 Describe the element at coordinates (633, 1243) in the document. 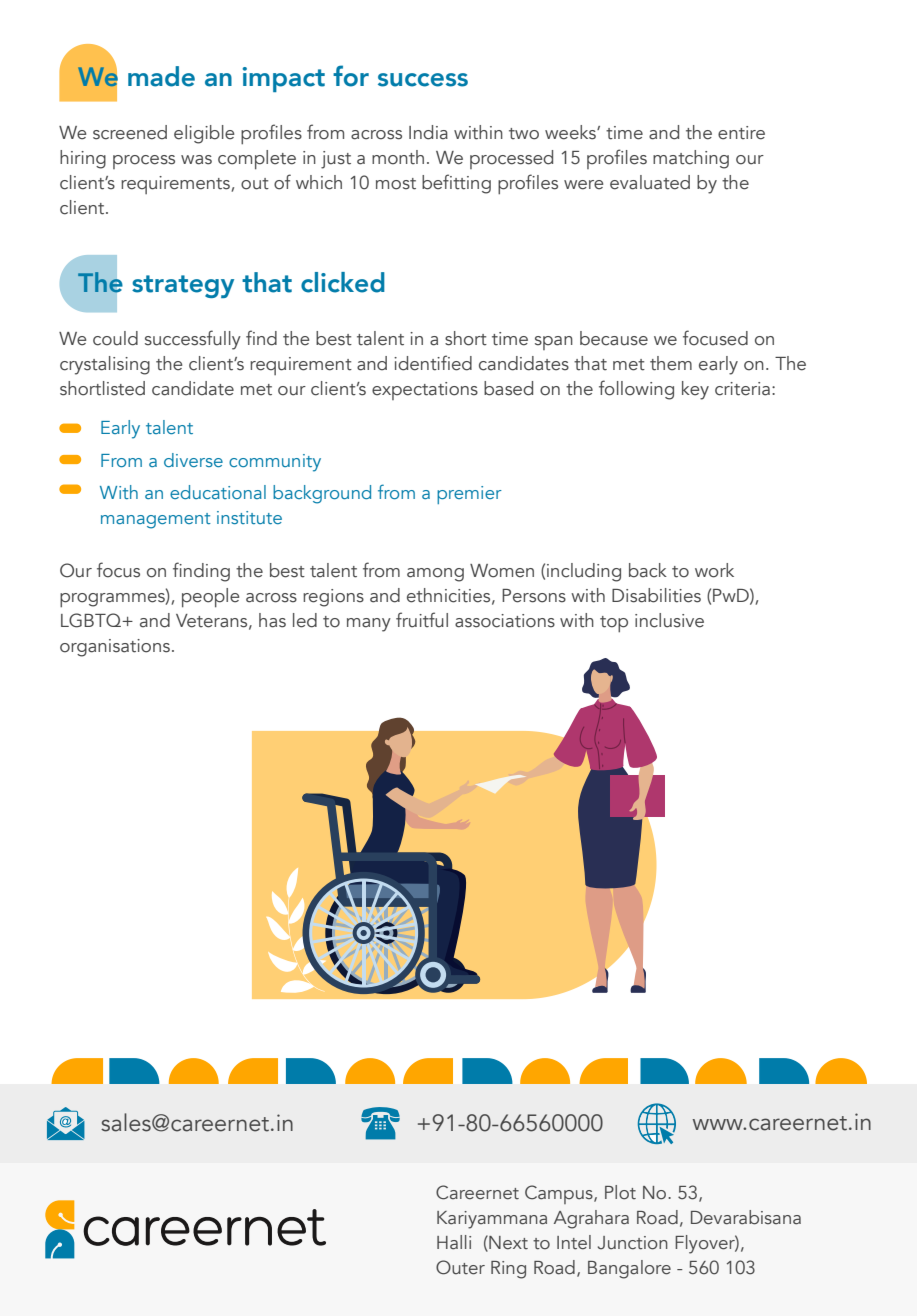

I see `Junction` at that location.
